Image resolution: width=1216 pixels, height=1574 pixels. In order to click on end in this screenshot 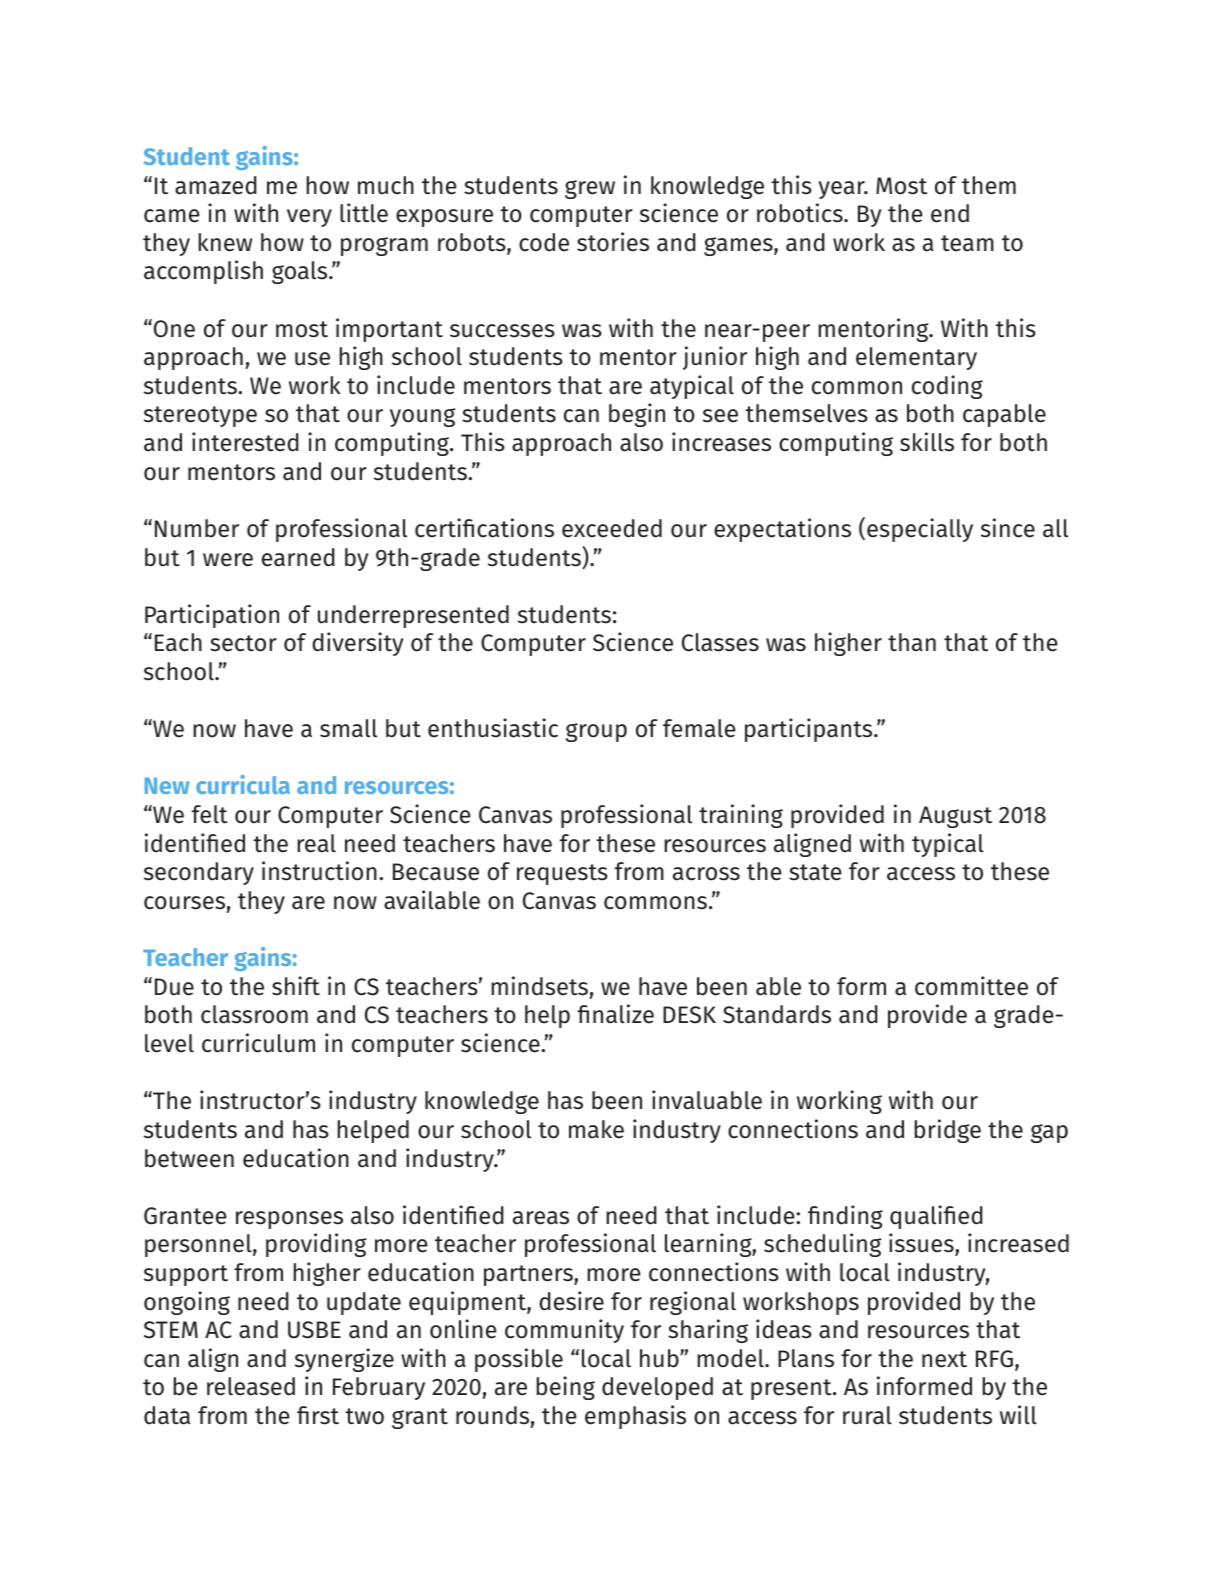, I will do `click(950, 213)`.
